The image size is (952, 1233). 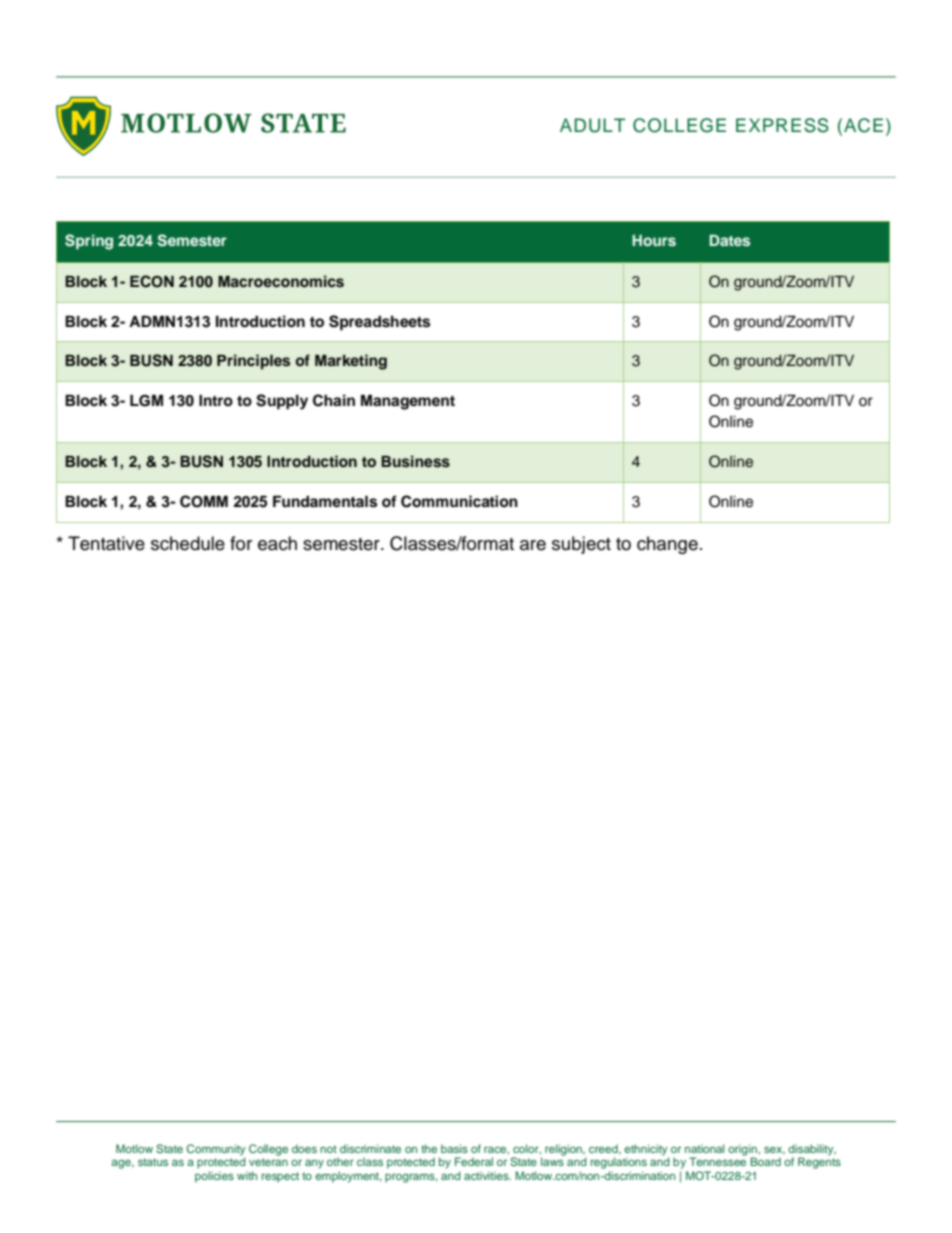 What do you see at coordinates (415, 461) in the page?
I see `Business` at bounding box center [415, 461].
